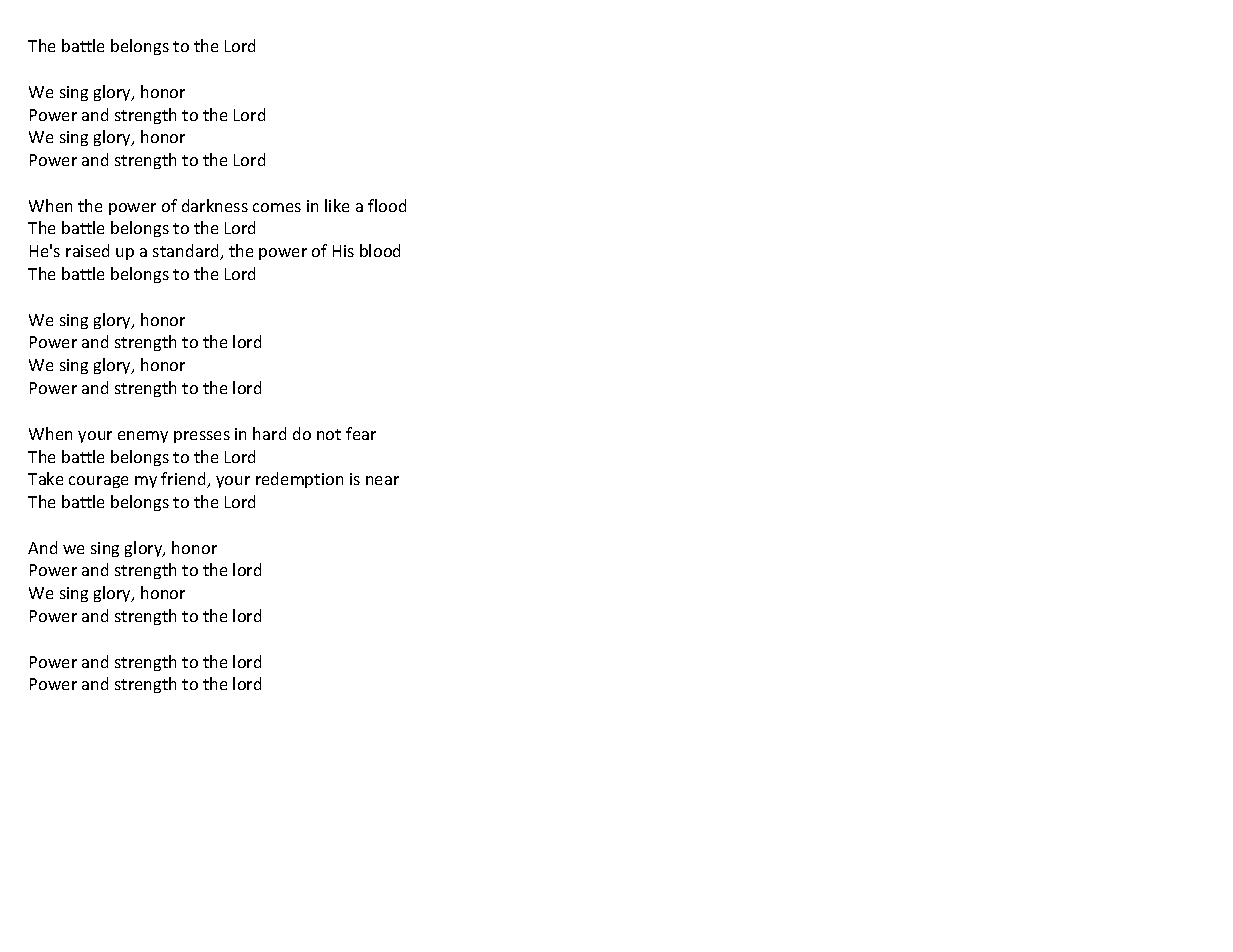 Image resolution: width=1233 pixels, height=952 pixels. Describe the element at coordinates (361, 433) in the screenshot. I see `fear` at that location.
